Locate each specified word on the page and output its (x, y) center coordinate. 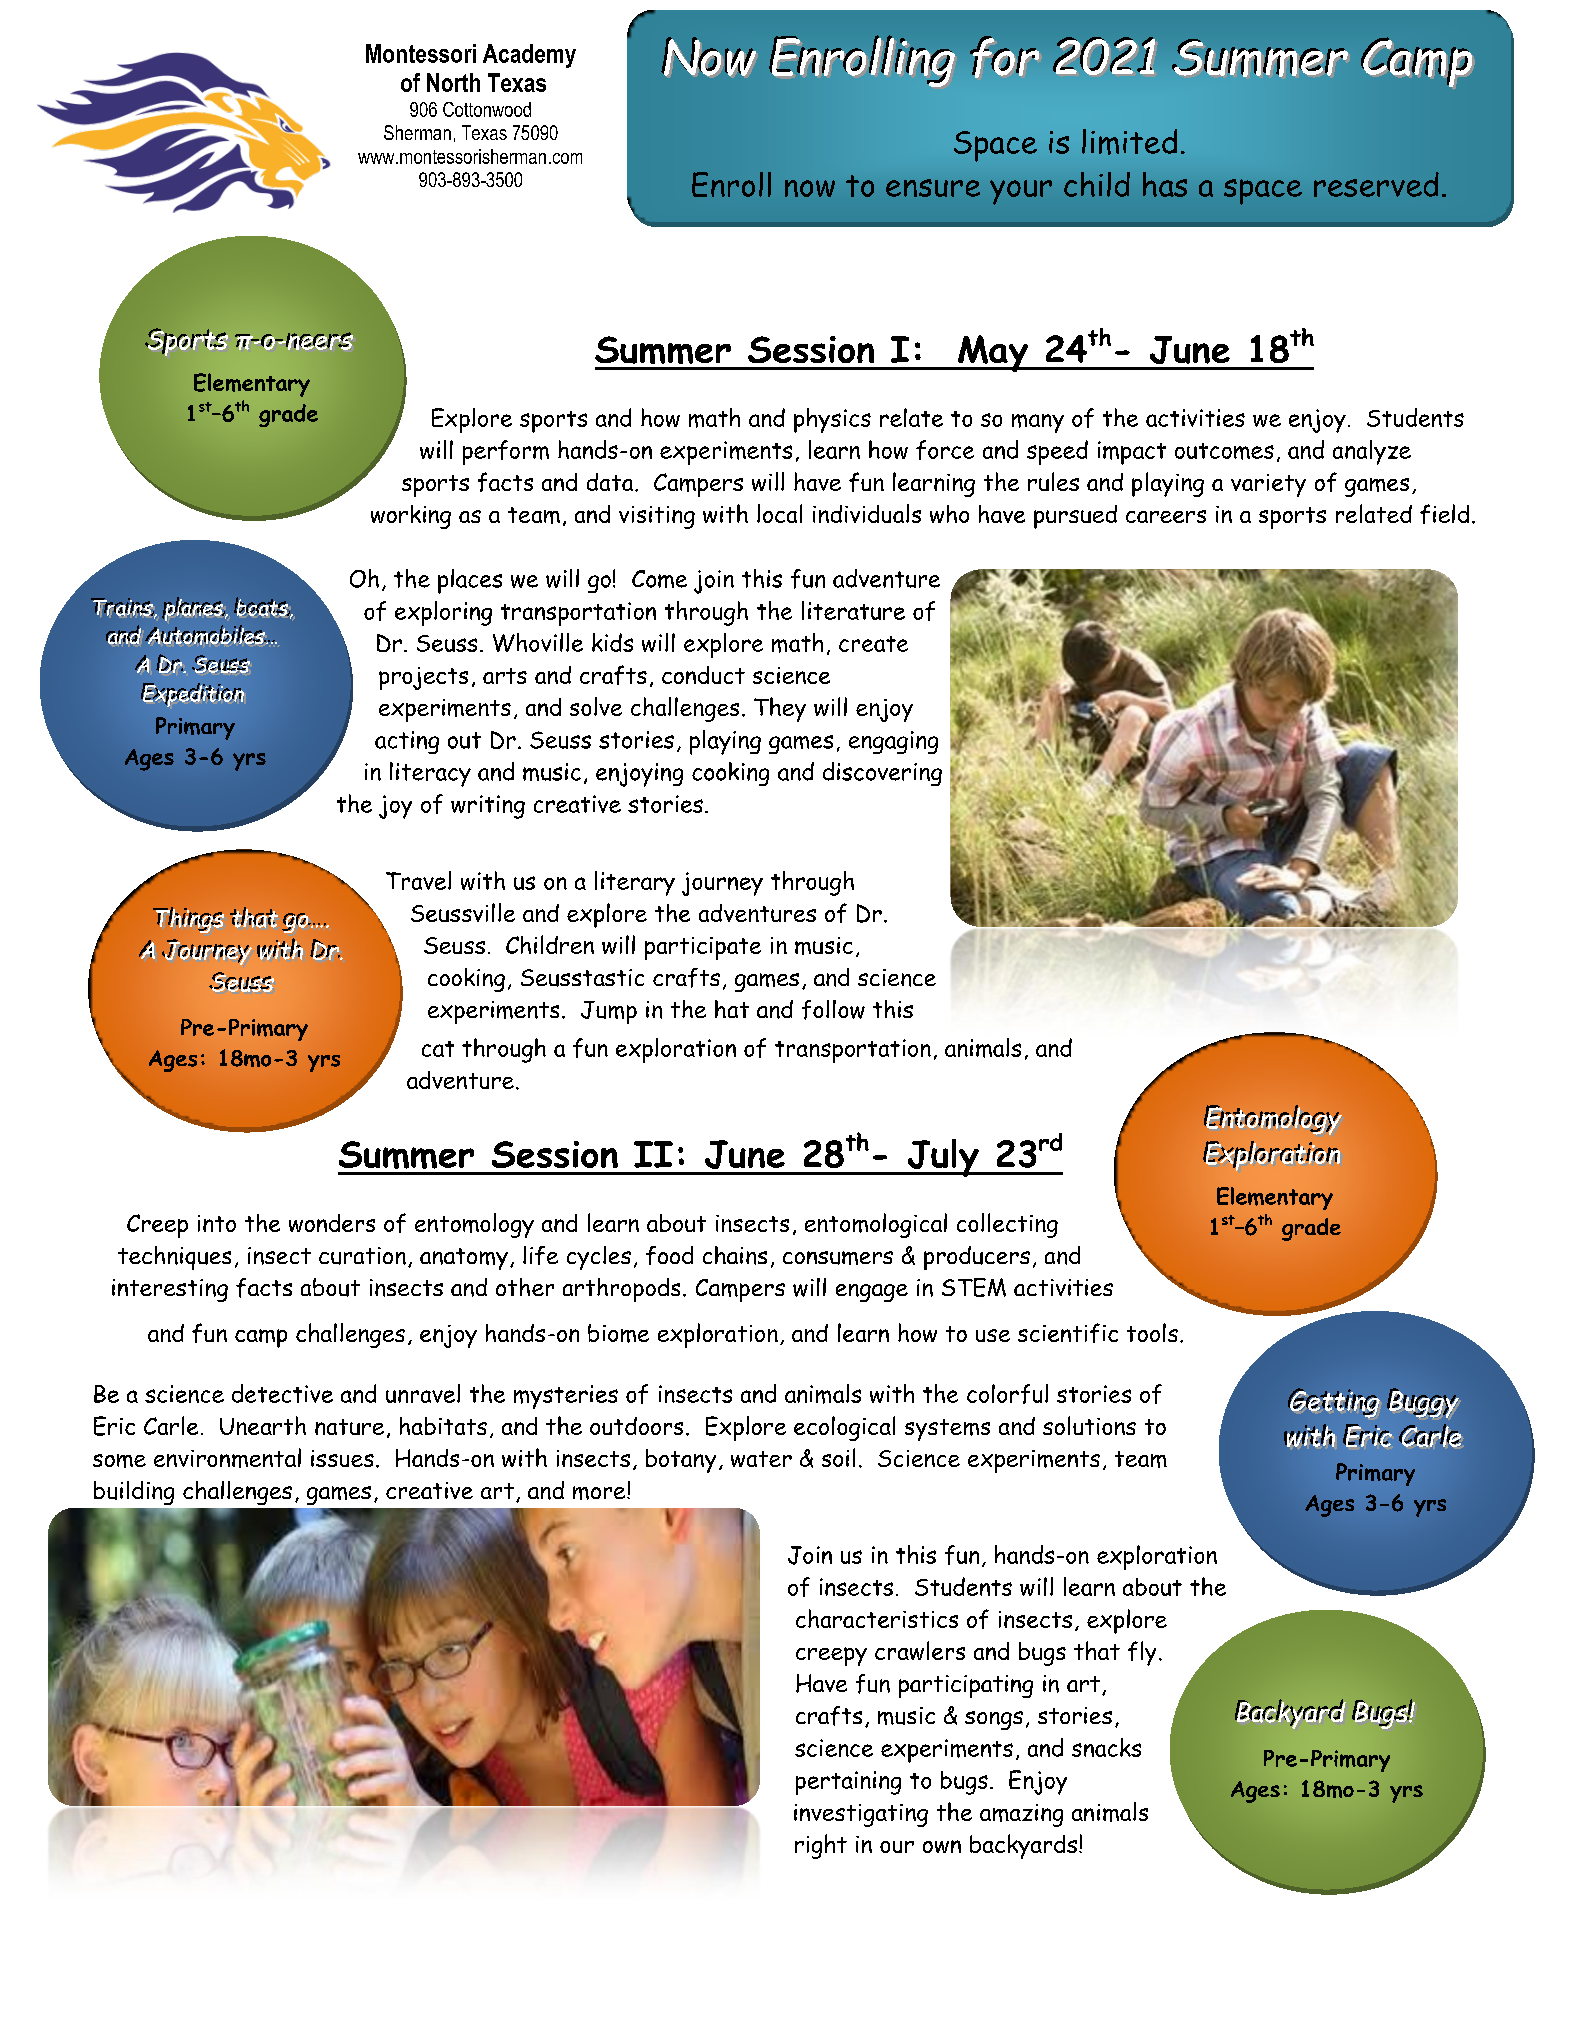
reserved (1376, 184)
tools (1152, 1332)
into (217, 1223)
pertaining (848, 1783)
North (453, 82)
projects (423, 678)
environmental (227, 1458)
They (780, 709)
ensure (933, 188)
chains (735, 1255)
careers (1166, 516)
